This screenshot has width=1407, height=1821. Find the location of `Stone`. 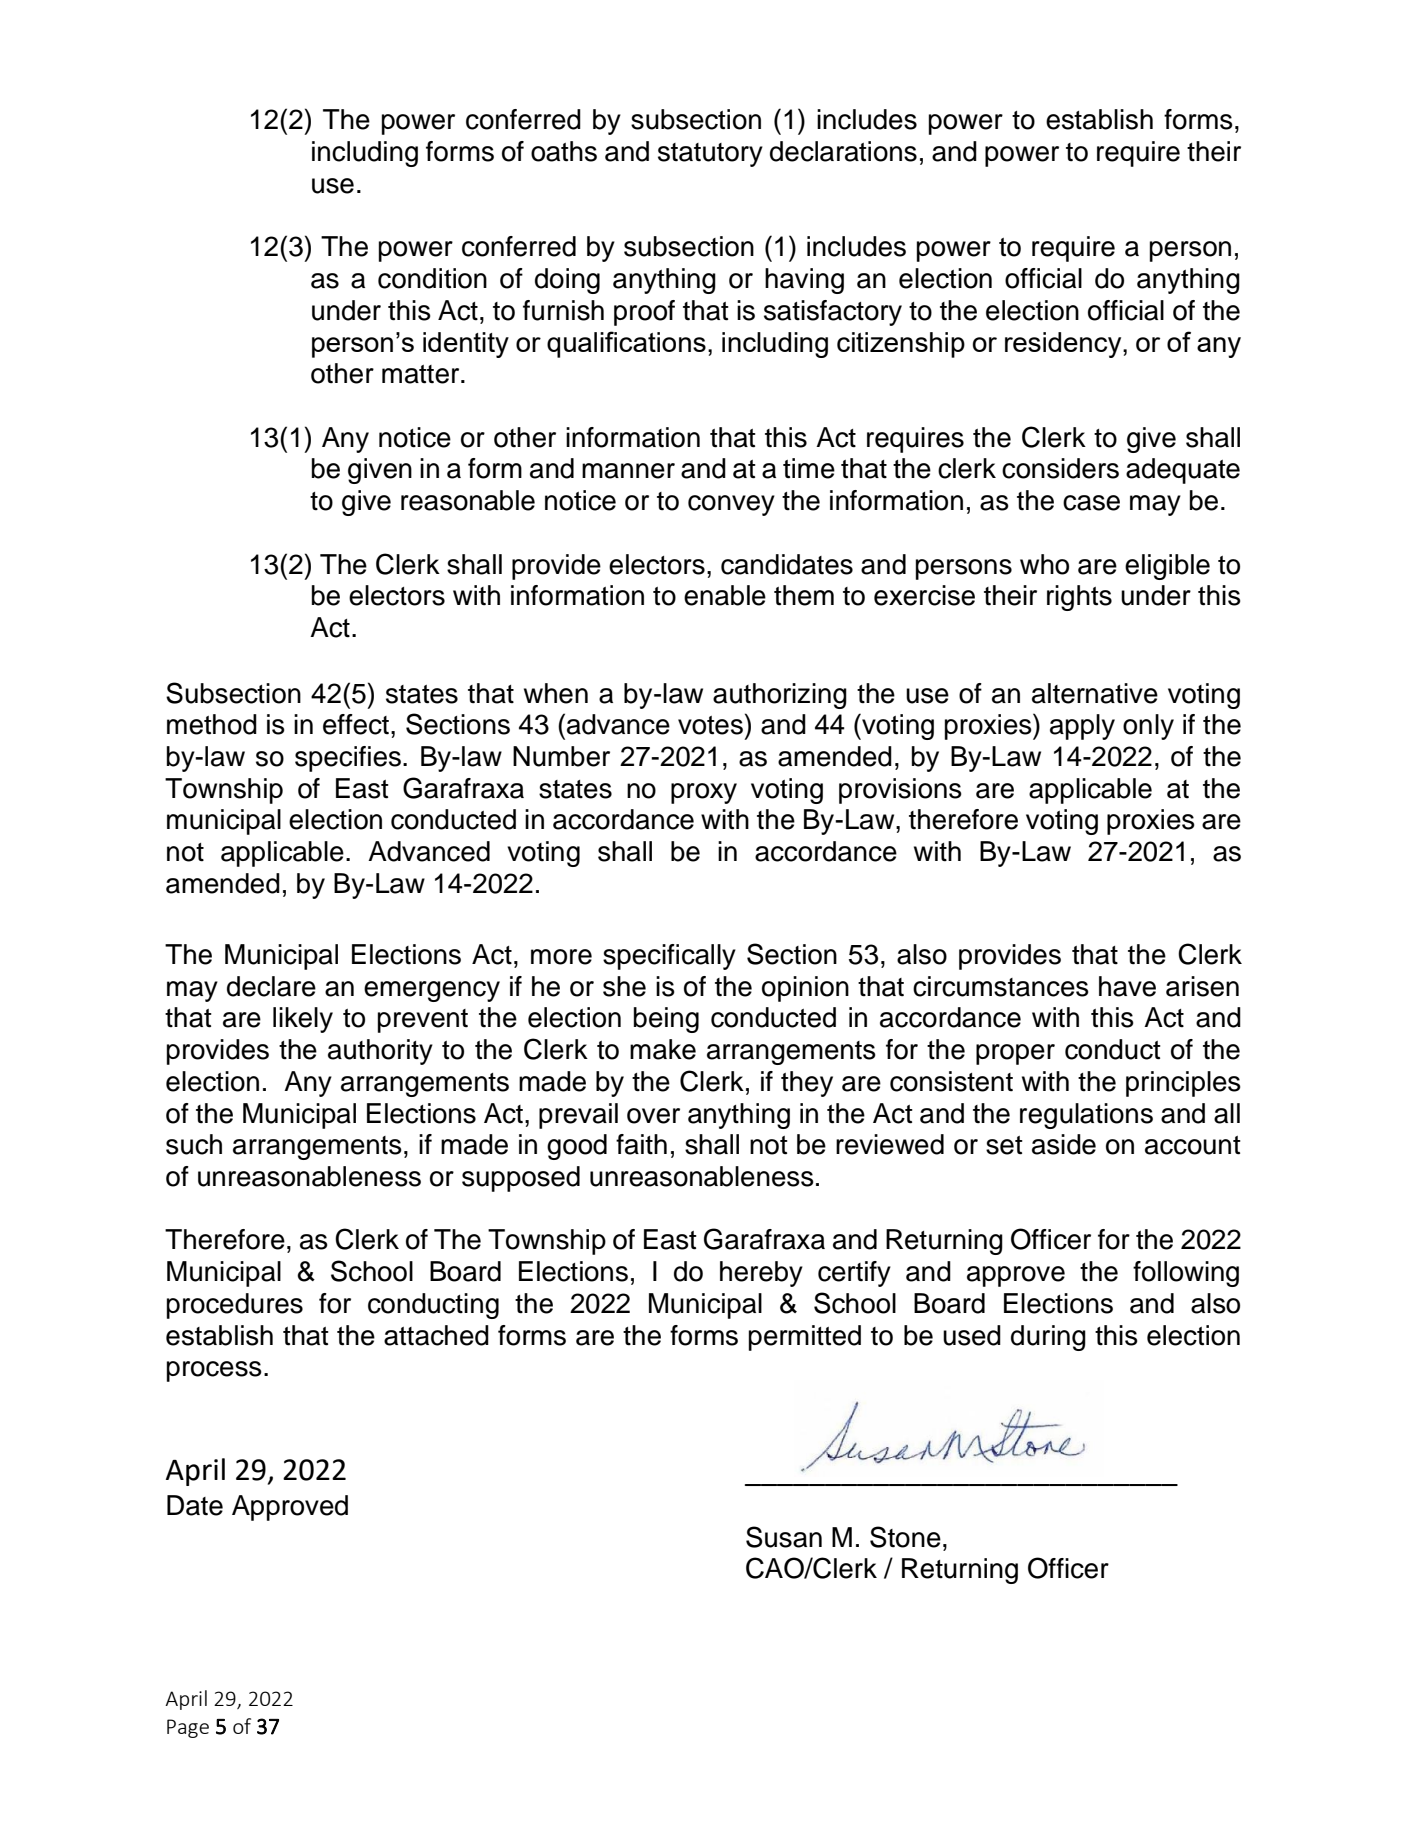

Stone is located at coordinates (905, 1537).
